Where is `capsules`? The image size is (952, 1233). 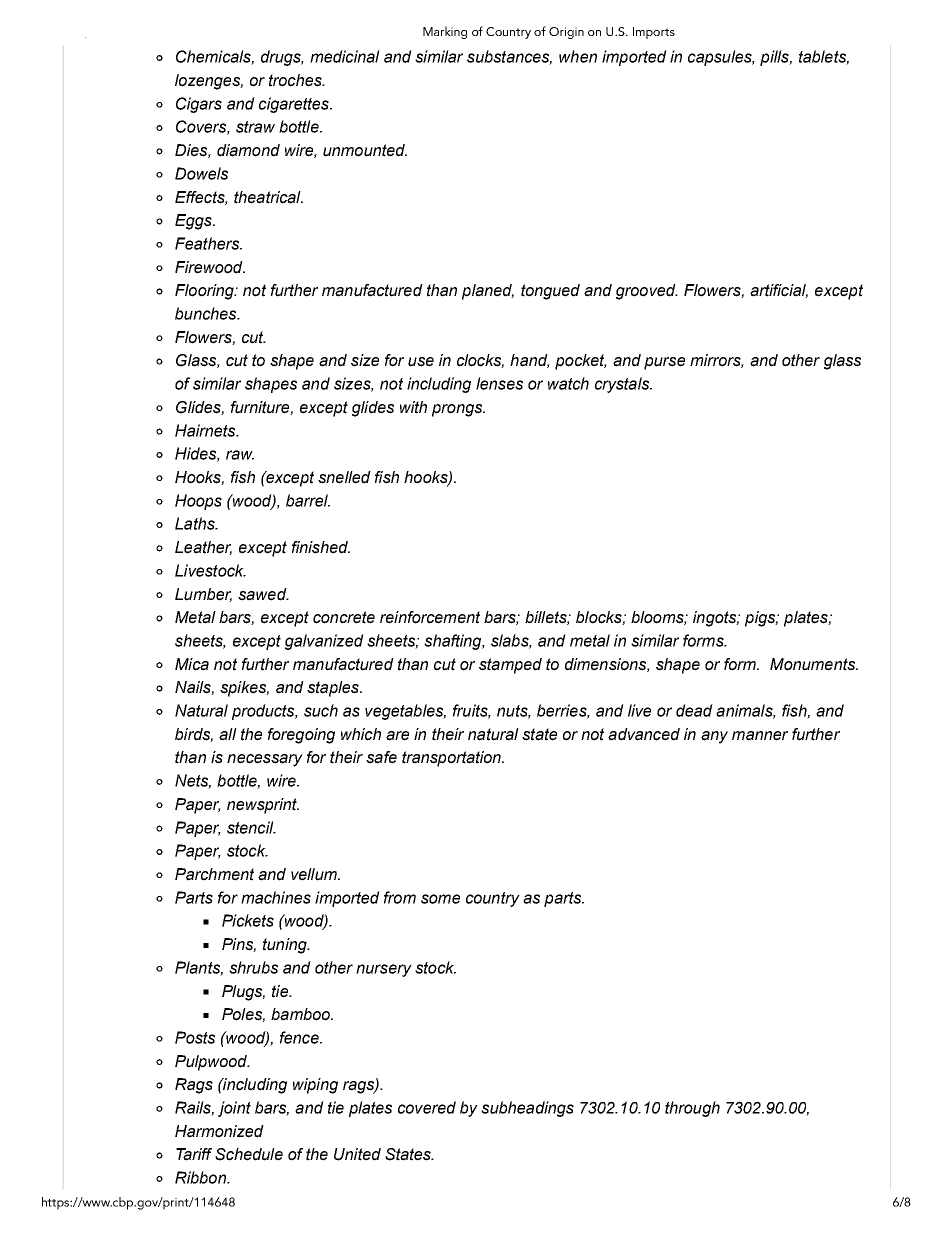 capsules is located at coordinates (721, 58).
